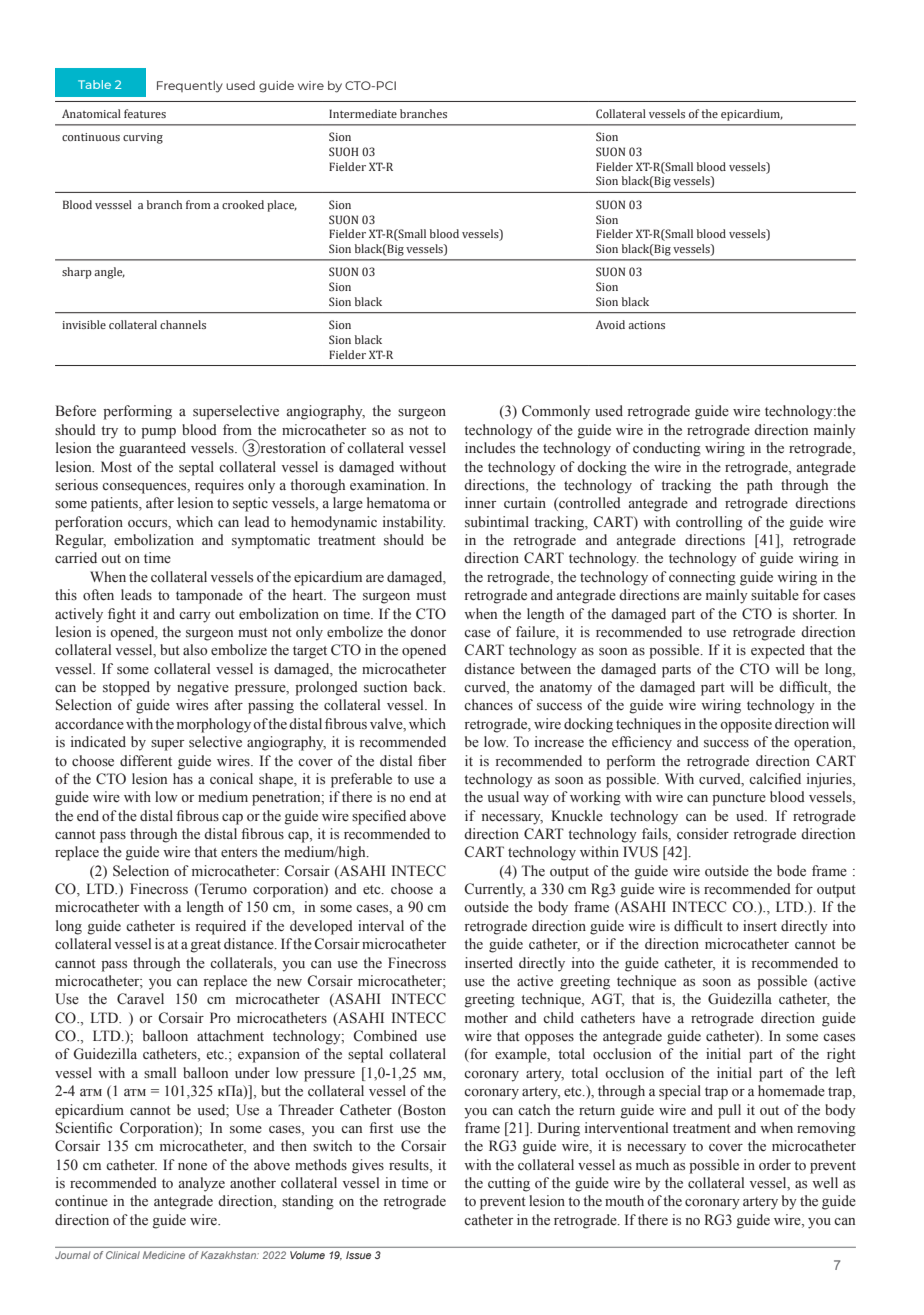  I want to click on expected, so click(778, 651).
